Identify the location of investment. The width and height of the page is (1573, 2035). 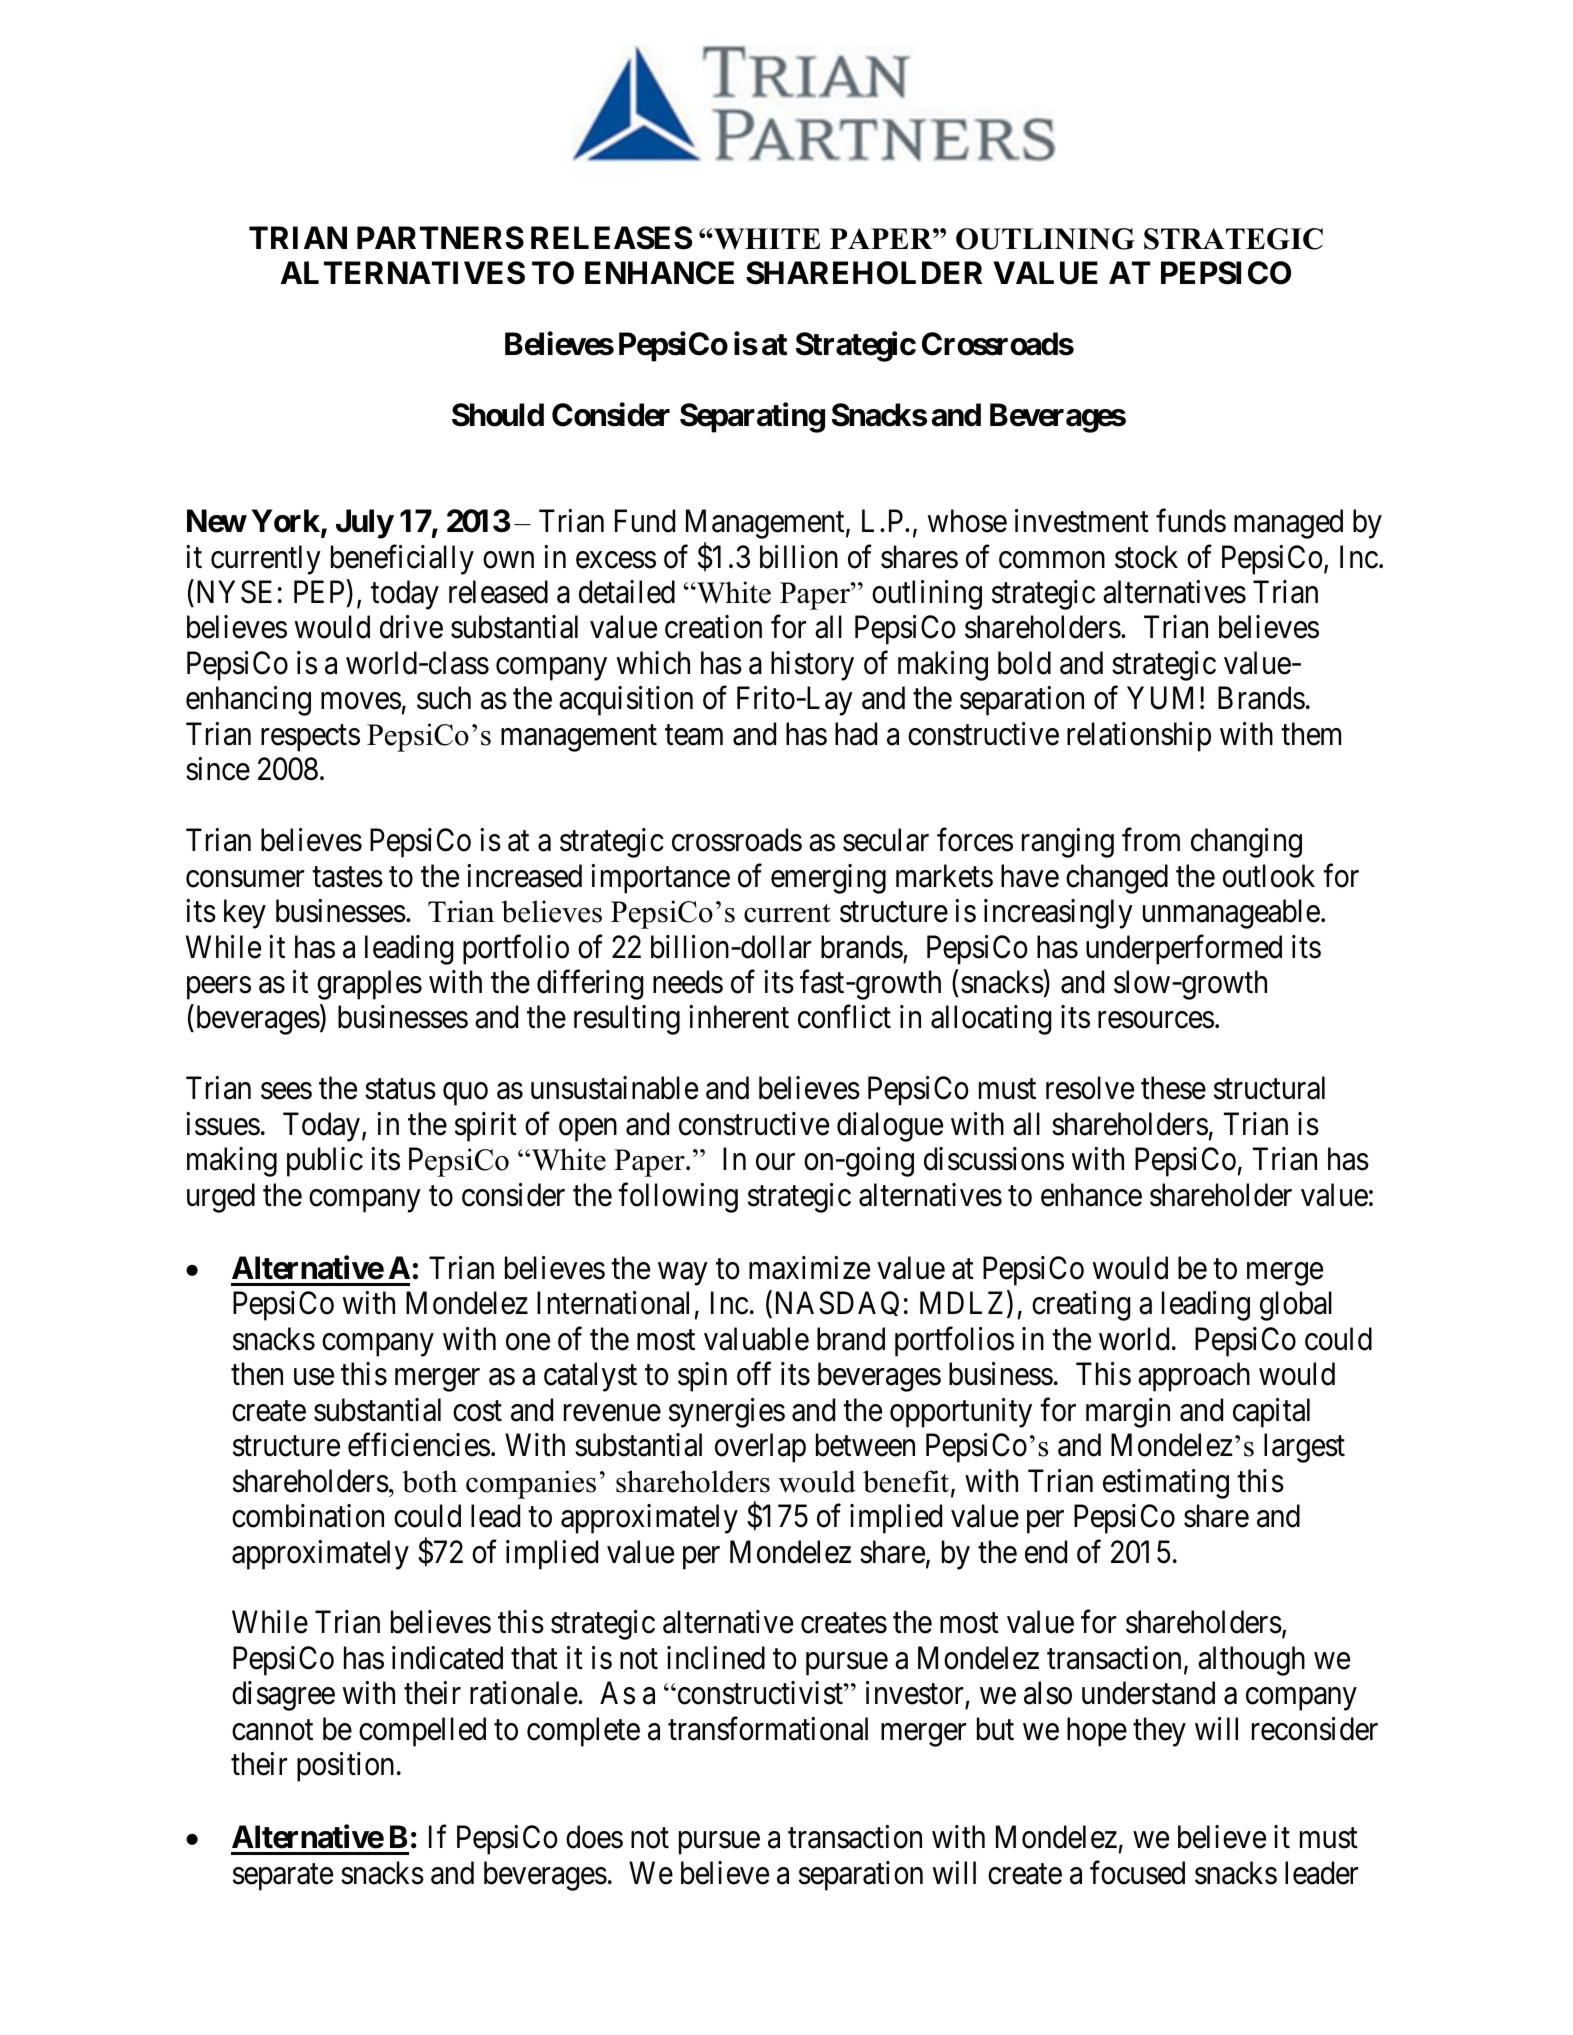
(1082, 521).
